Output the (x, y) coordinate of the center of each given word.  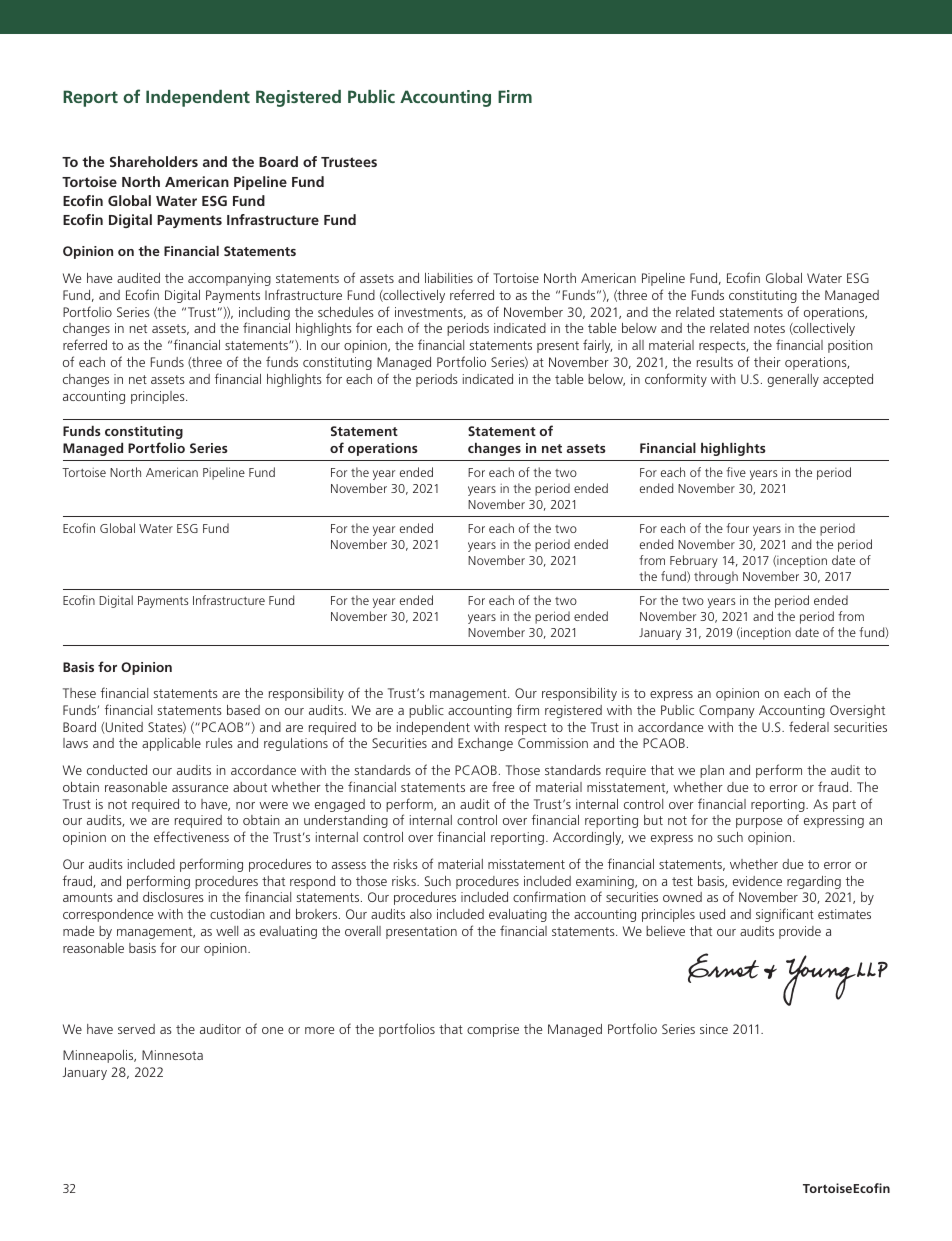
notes (769, 328)
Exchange (485, 744)
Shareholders (154, 161)
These (79, 693)
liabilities (449, 278)
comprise (493, 1030)
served (136, 1029)
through (716, 577)
